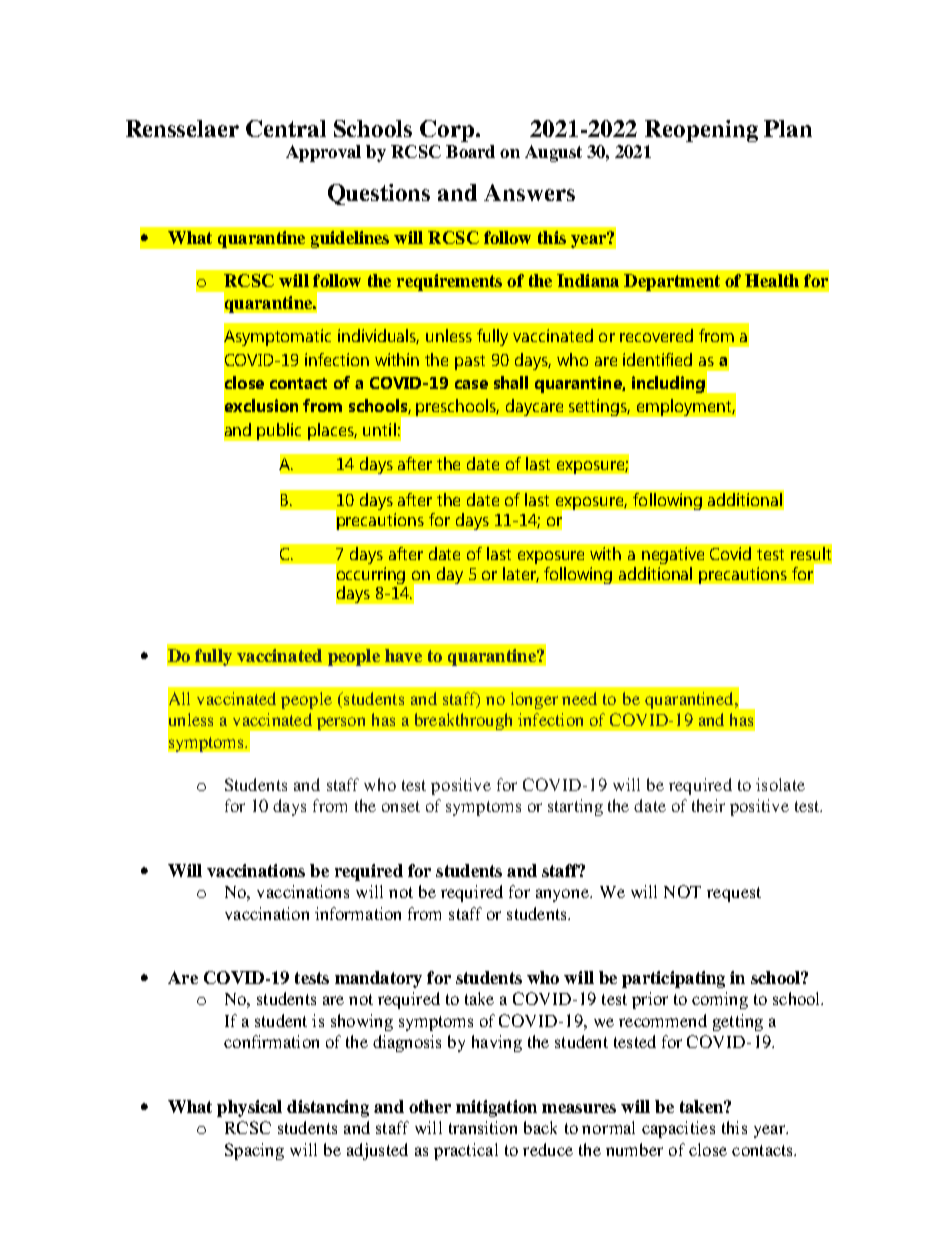 The height and width of the screenshot is (1233, 952). What do you see at coordinates (332, 431) in the screenshot?
I see `places` at bounding box center [332, 431].
